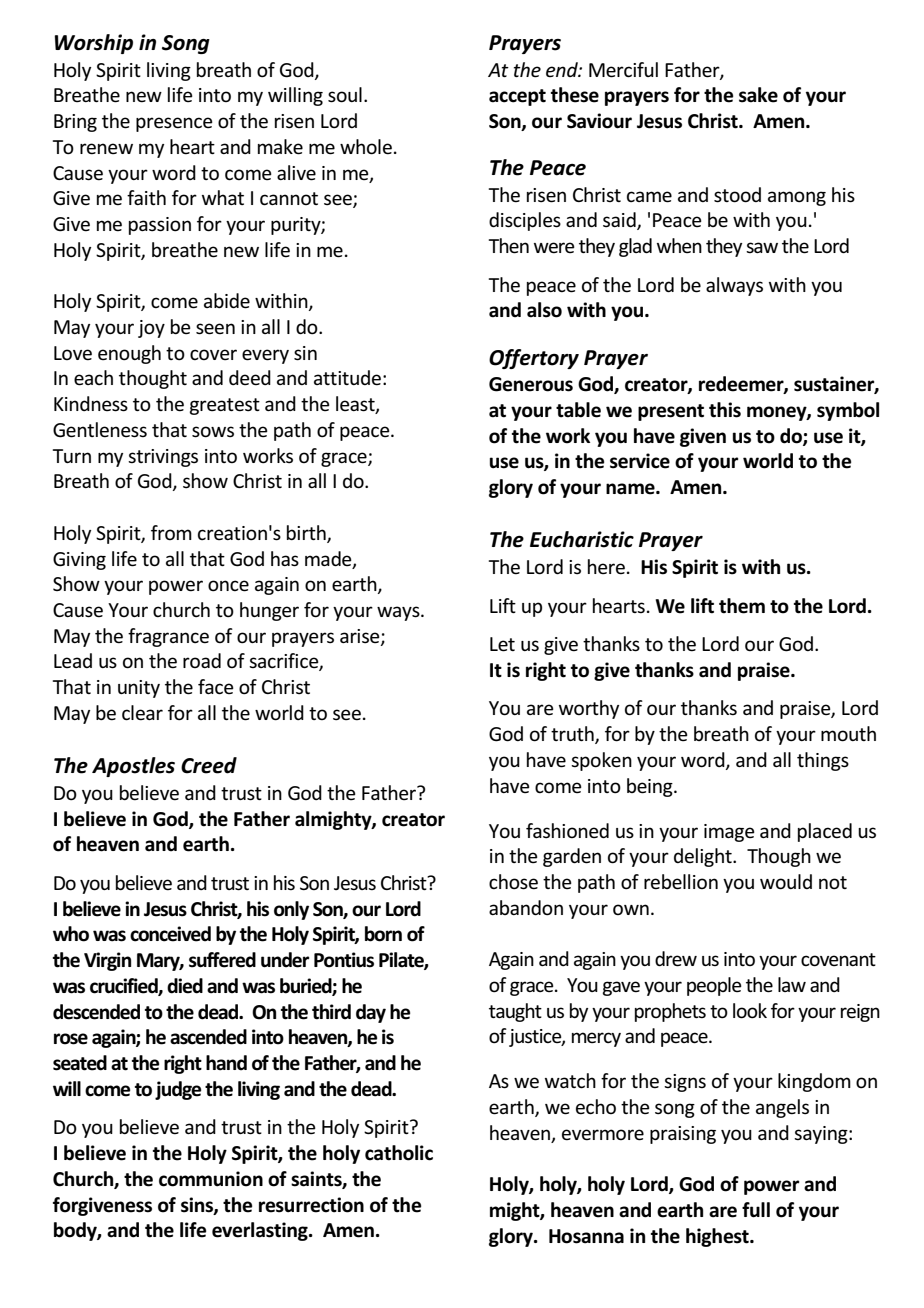 This screenshot has height=1308, width=924. Describe the element at coordinates (502, 644) in the screenshot. I see `Let` at that location.
